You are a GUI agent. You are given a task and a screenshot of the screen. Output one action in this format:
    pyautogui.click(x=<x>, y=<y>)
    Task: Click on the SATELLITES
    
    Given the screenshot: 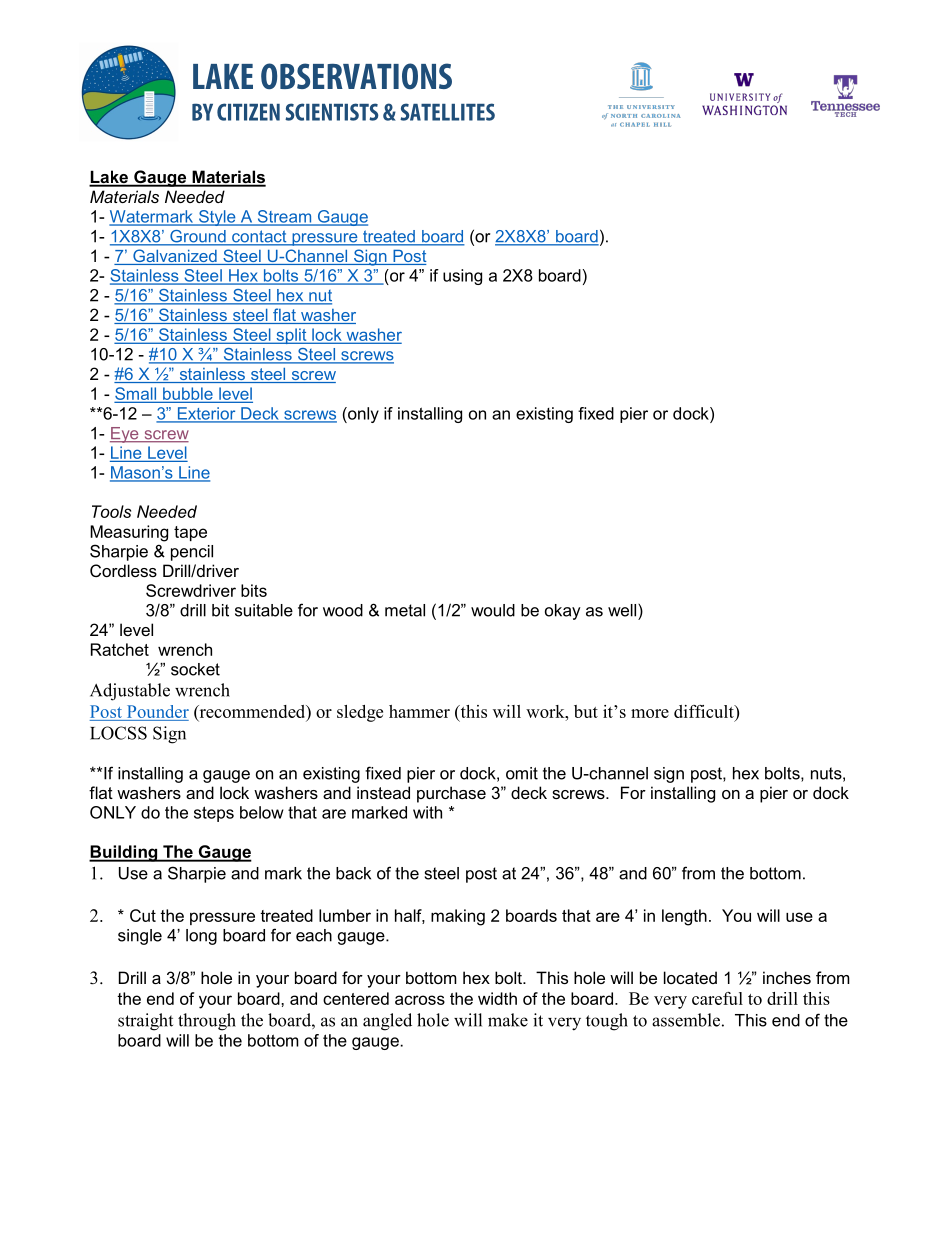 What is the action you would take?
    pyautogui.click(x=447, y=112)
